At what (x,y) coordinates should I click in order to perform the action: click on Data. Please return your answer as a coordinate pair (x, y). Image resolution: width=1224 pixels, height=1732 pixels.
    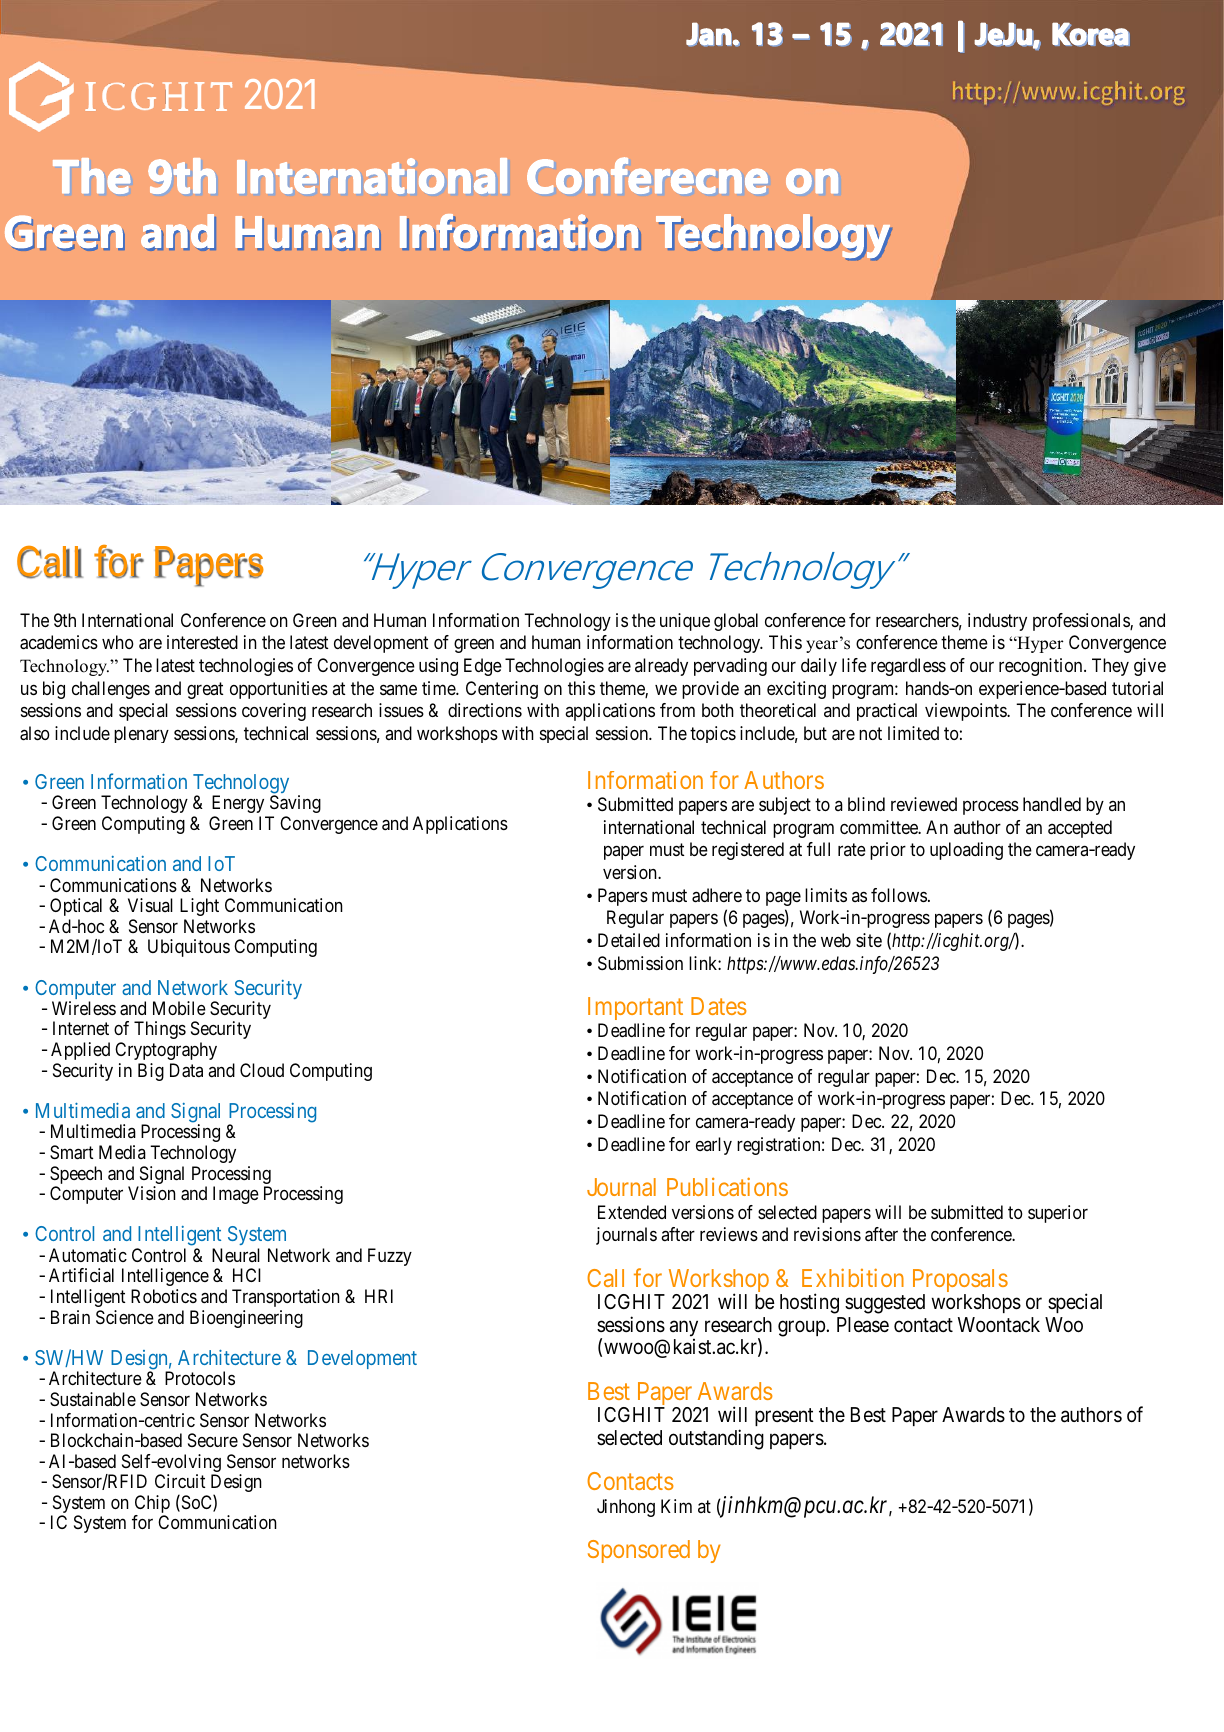
    Looking at the image, I should click on (186, 1070).
